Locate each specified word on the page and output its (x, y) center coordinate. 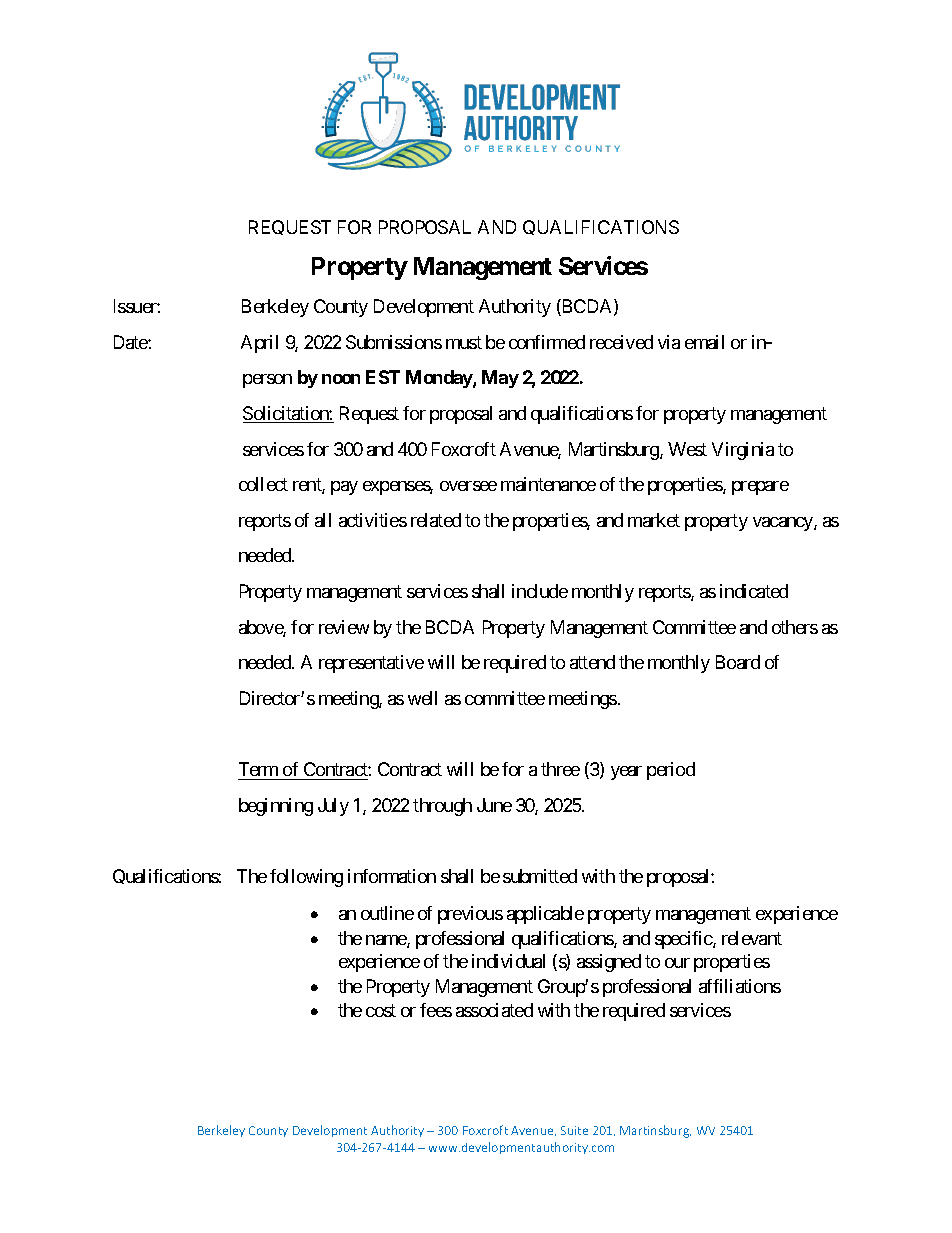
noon (341, 379)
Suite (574, 1130)
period (671, 771)
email (704, 342)
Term (258, 769)
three (560, 769)
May (500, 379)
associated (494, 1010)
